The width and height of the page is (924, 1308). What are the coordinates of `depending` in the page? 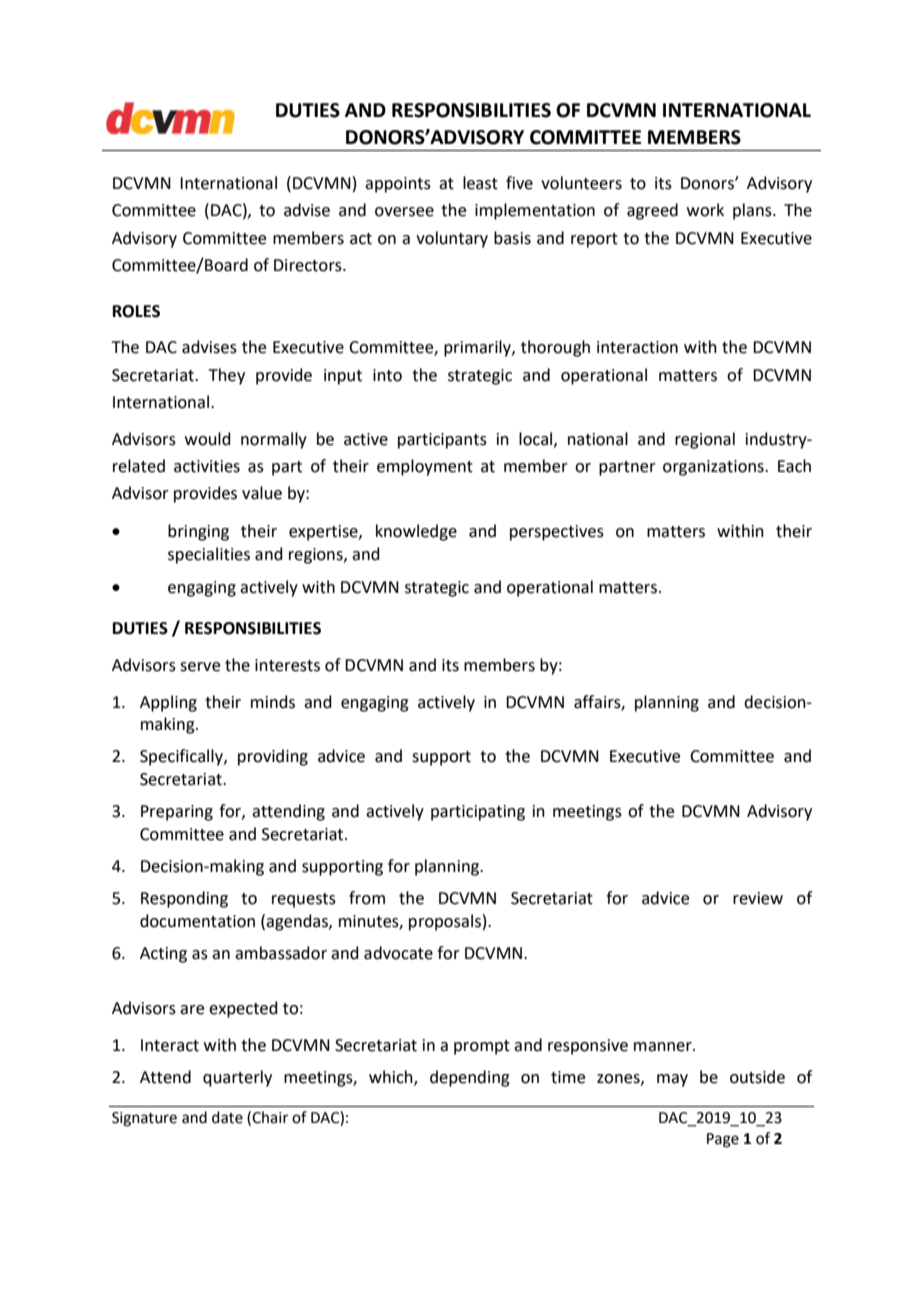 It's located at (470, 1078).
